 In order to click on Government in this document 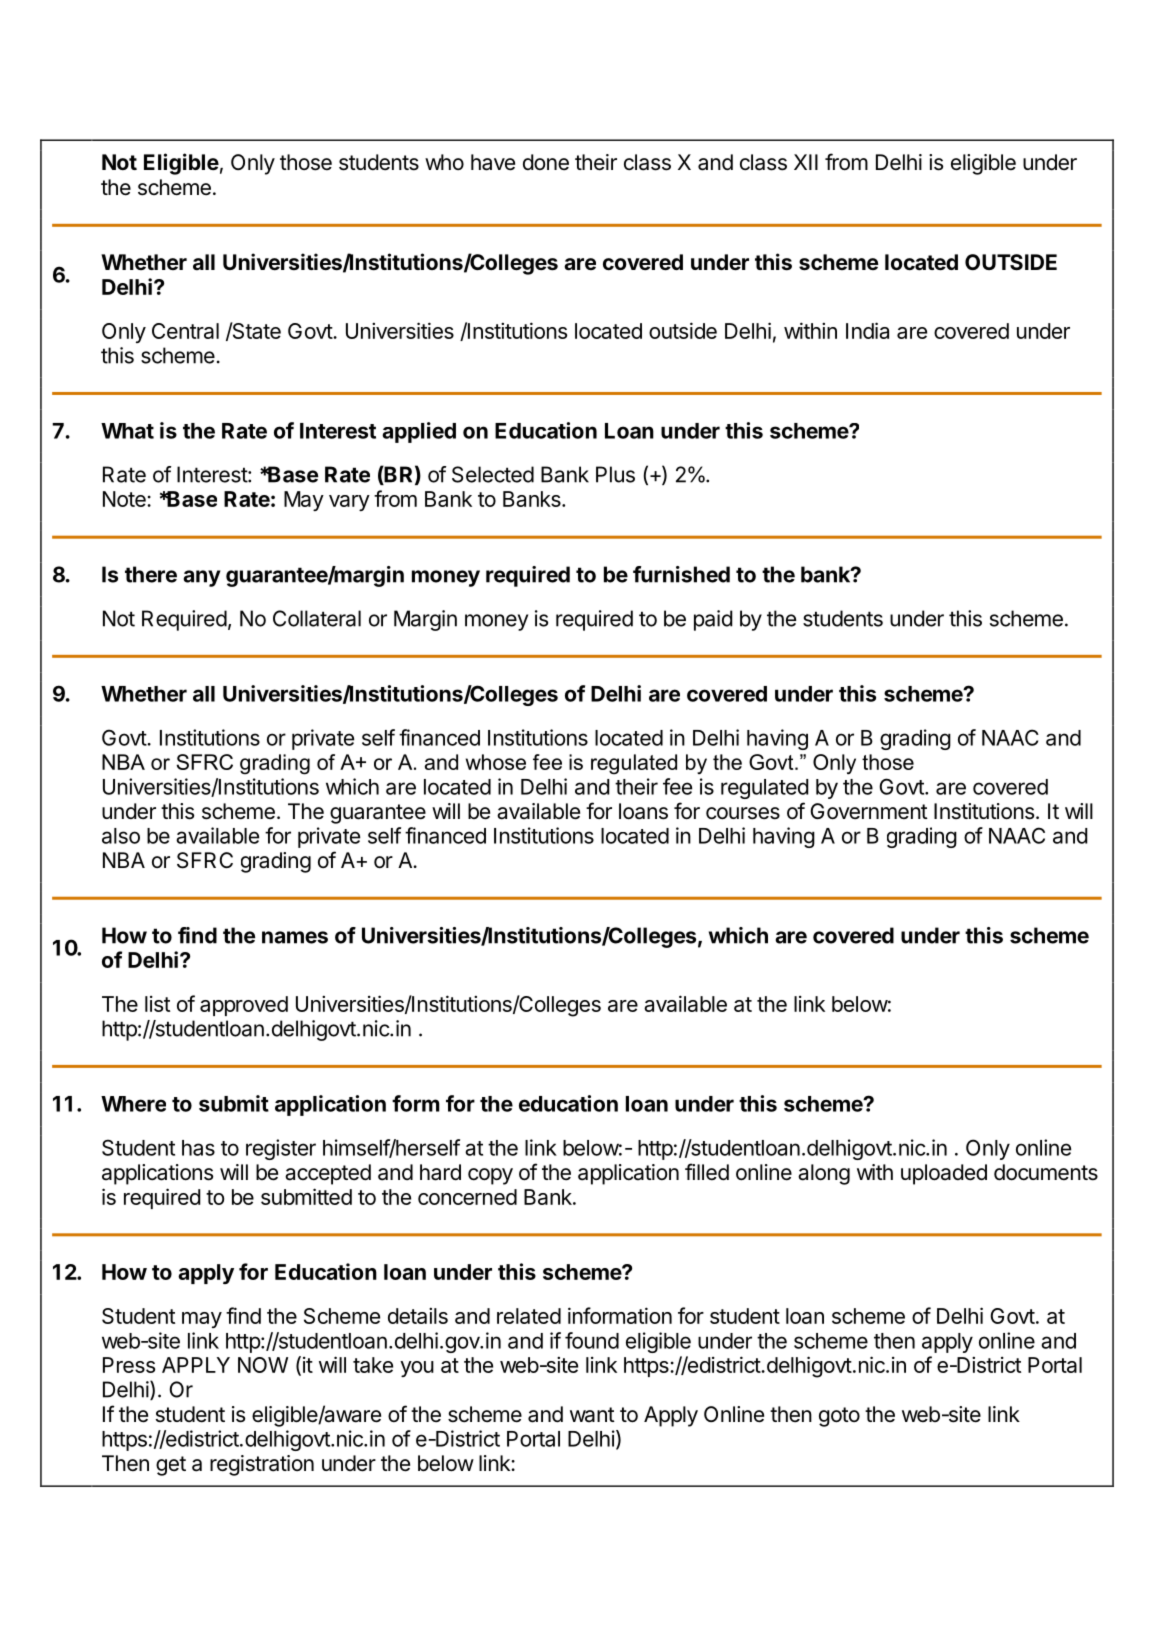, I will do `click(869, 811)`.
